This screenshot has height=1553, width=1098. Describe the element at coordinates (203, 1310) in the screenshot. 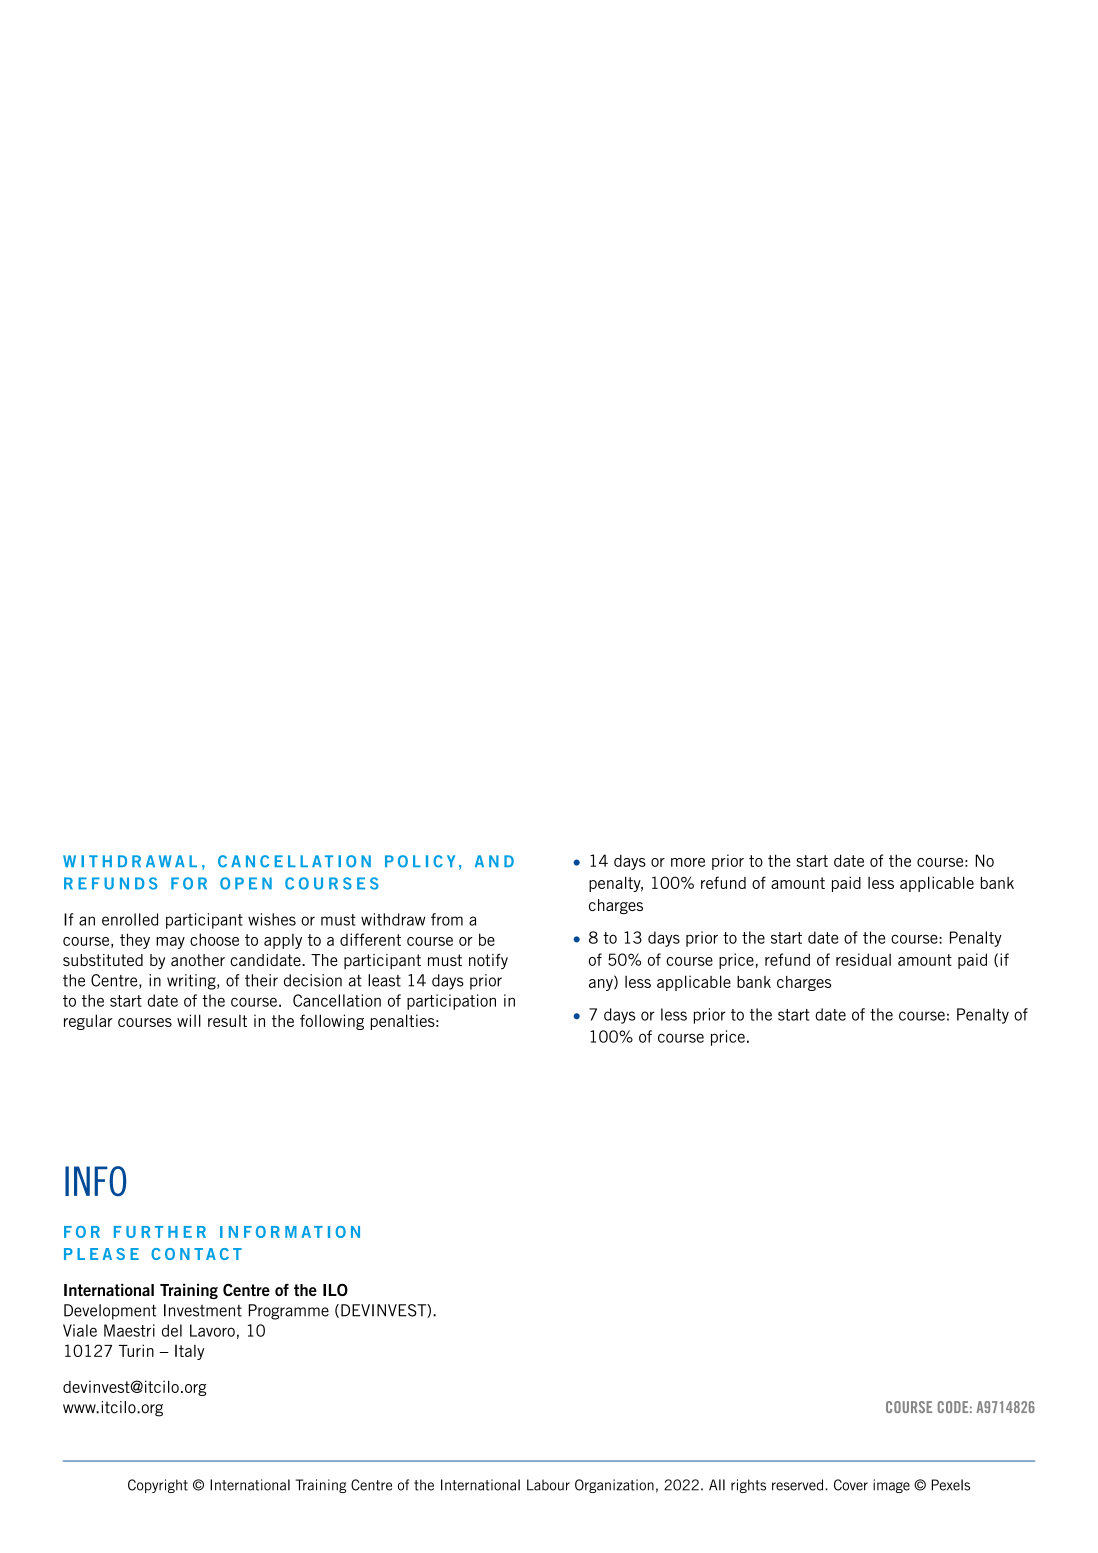

I see `Investment` at that location.
